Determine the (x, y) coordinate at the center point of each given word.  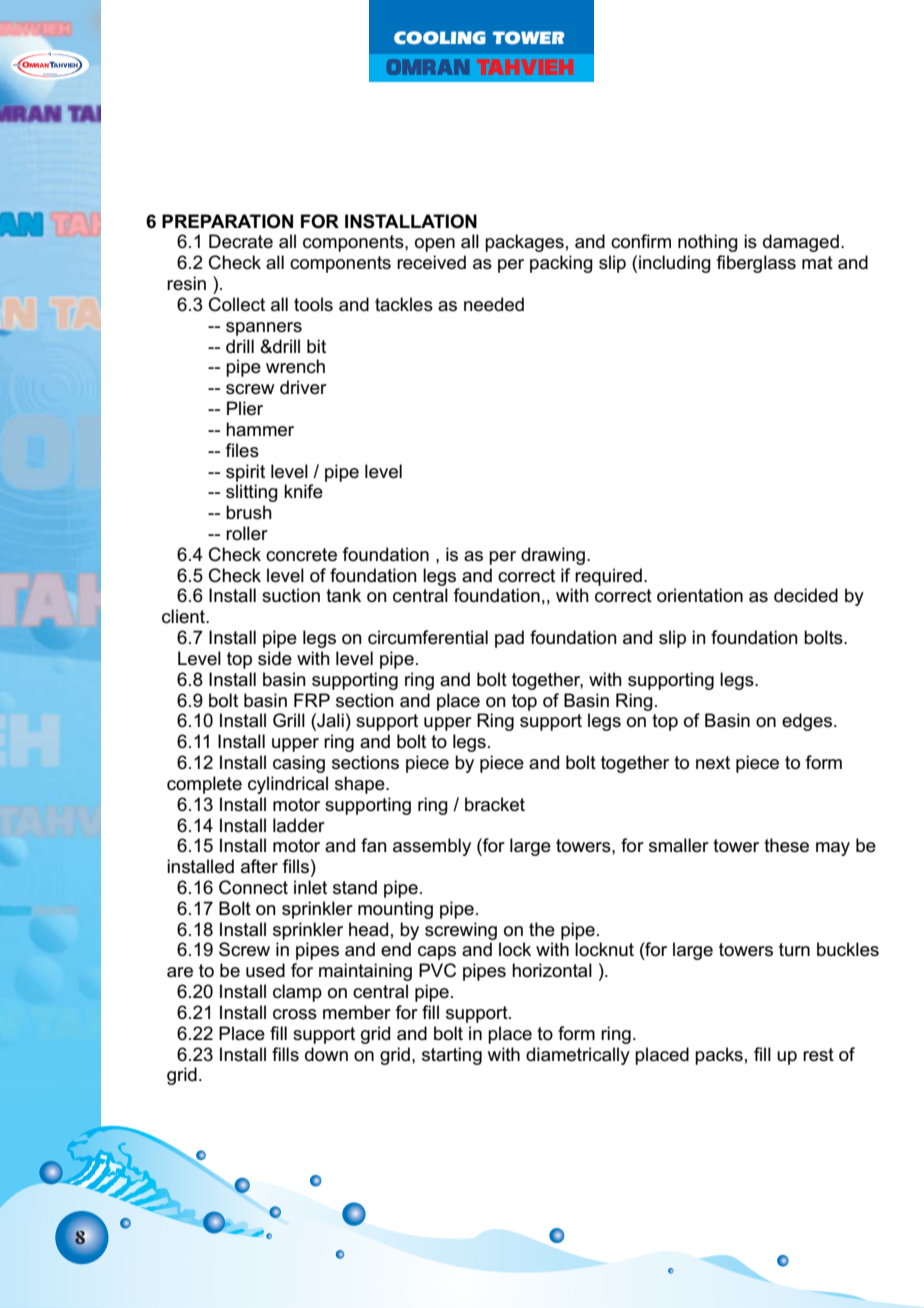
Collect (237, 304)
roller (247, 533)
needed (494, 304)
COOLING (440, 37)
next (713, 763)
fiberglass (756, 264)
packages (524, 243)
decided (806, 595)
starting (452, 1056)
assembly (432, 847)
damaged (801, 243)
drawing (554, 556)
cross (295, 1014)
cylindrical (288, 785)
